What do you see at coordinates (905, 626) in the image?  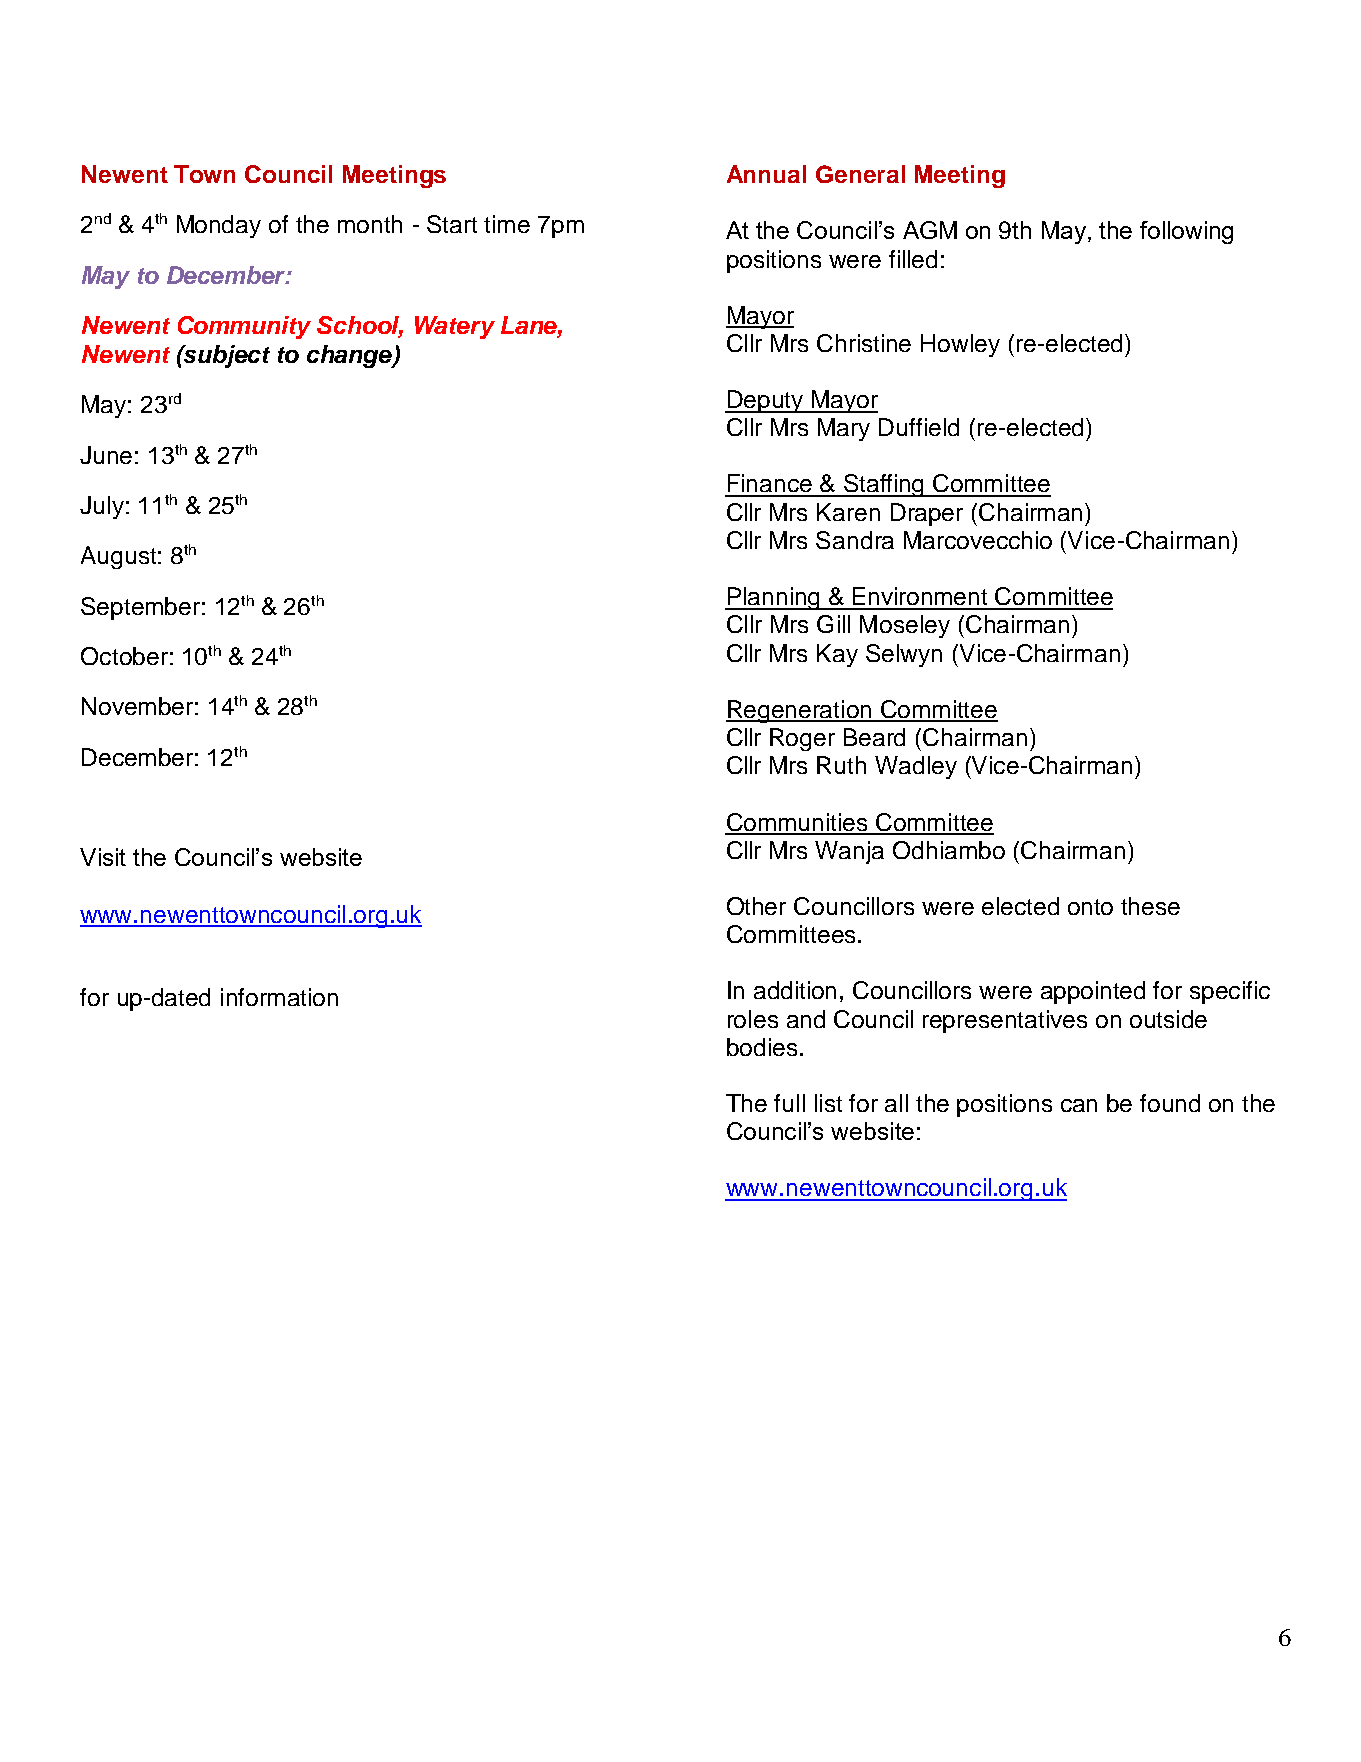 I see `Moseley` at bounding box center [905, 626].
